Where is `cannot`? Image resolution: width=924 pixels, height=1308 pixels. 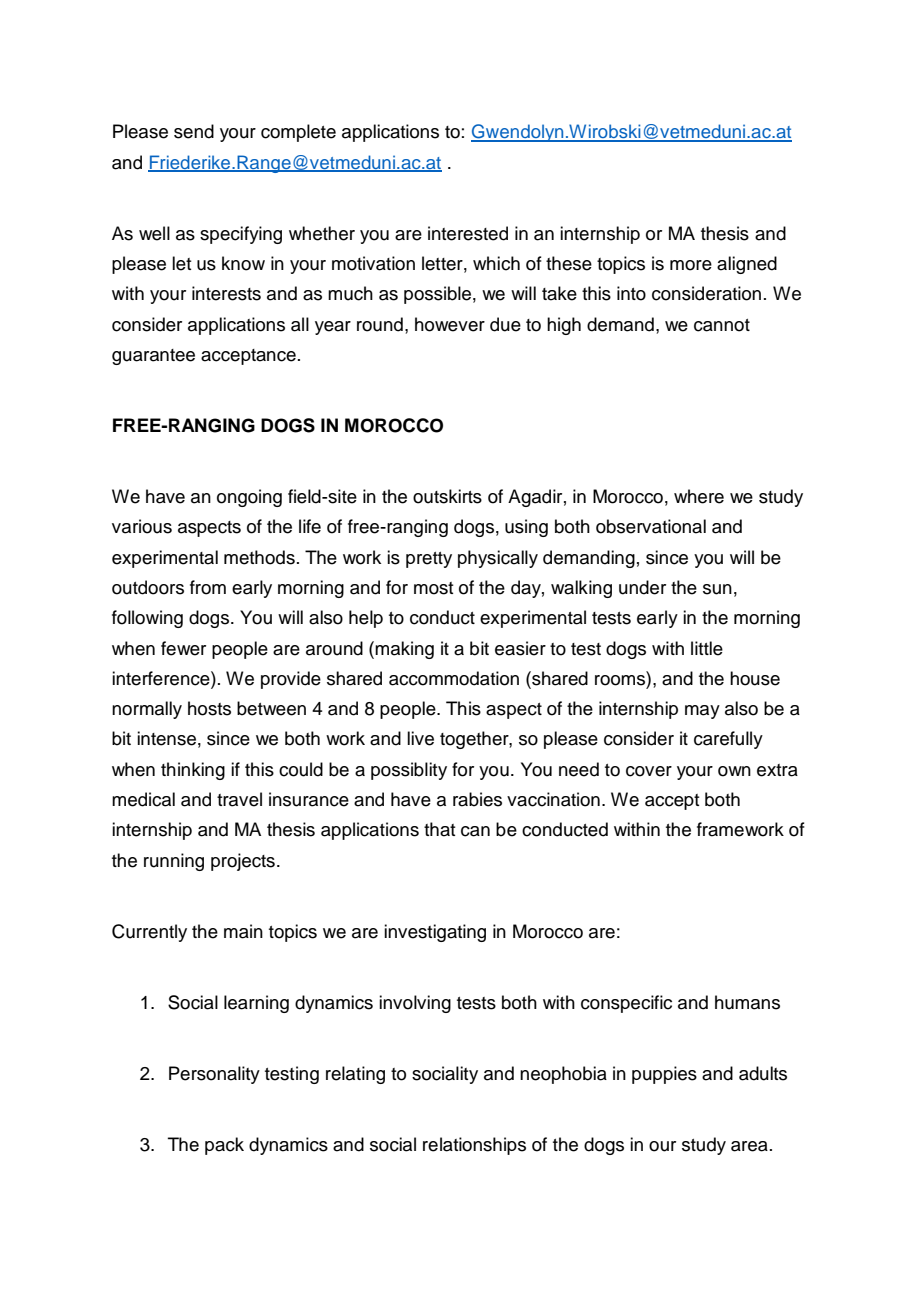 cannot is located at coordinates (722, 325).
